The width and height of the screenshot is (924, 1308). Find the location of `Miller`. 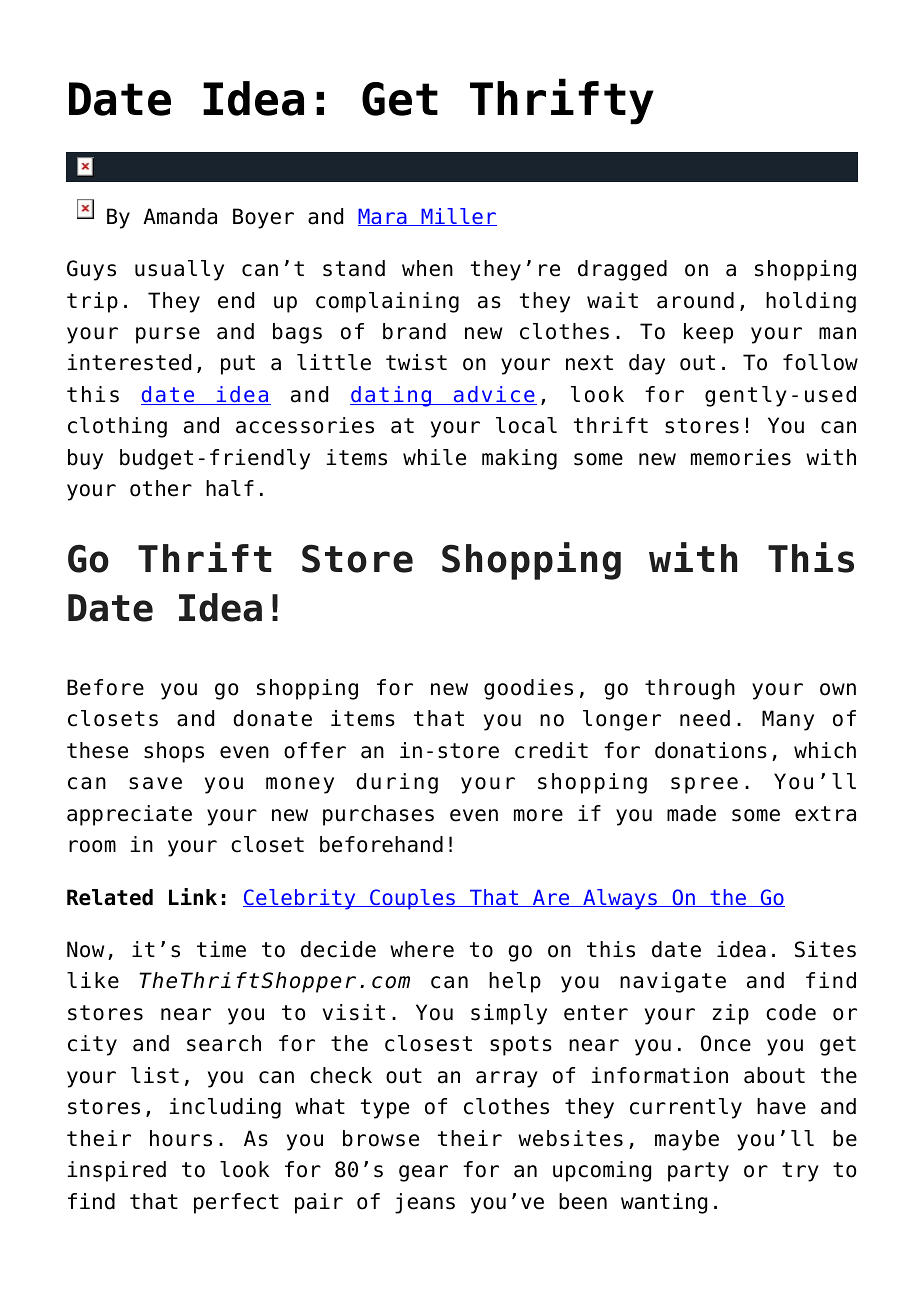

Miller is located at coordinates (458, 217).
